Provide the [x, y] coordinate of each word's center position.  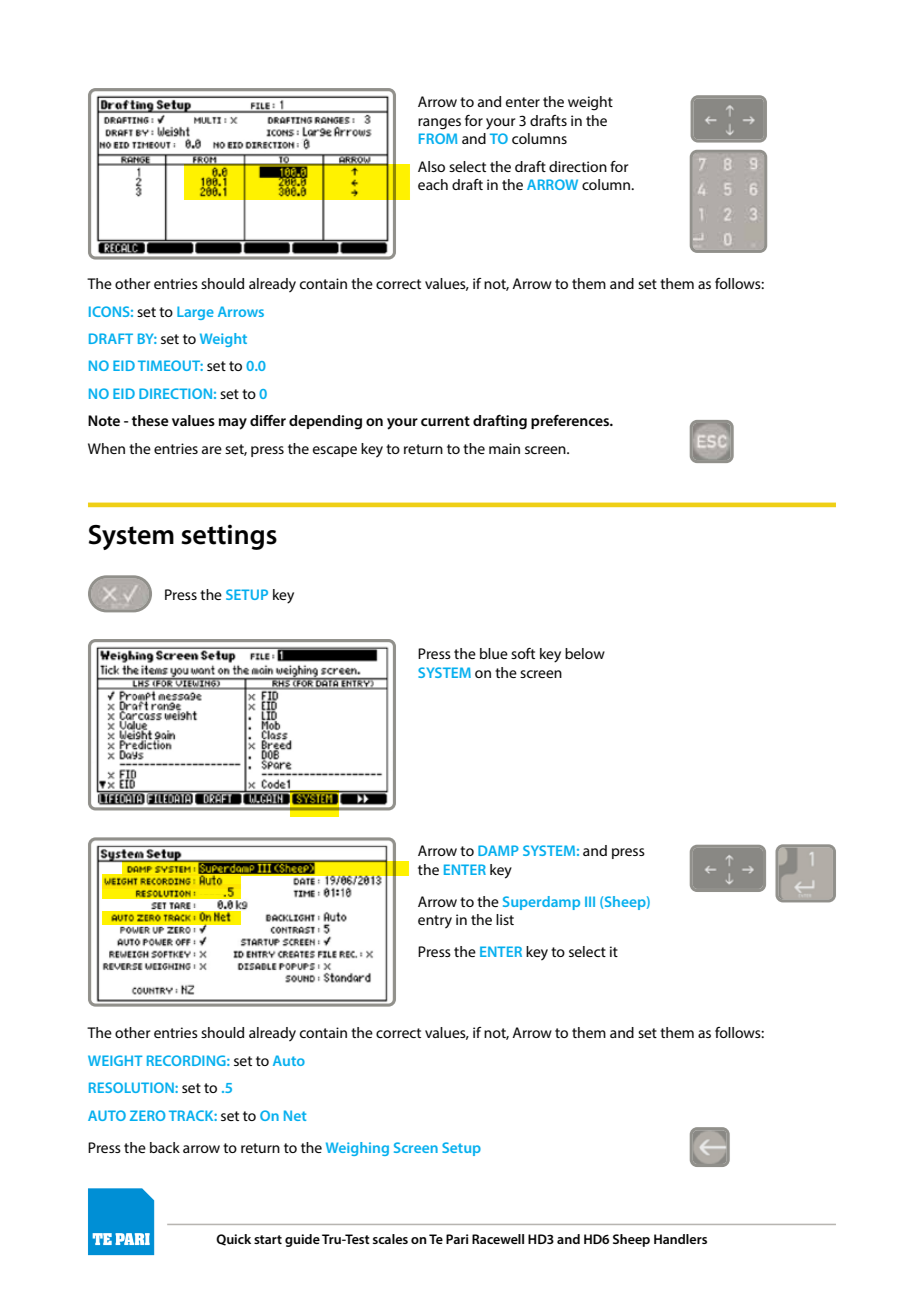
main [504, 448]
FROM [438, 138]
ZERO [148, 1115]
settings [229, 537]
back [165, 1147]
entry [435, 922]
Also [431, 166]
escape [335, 451]
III [590, 901]
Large [195, 313]
